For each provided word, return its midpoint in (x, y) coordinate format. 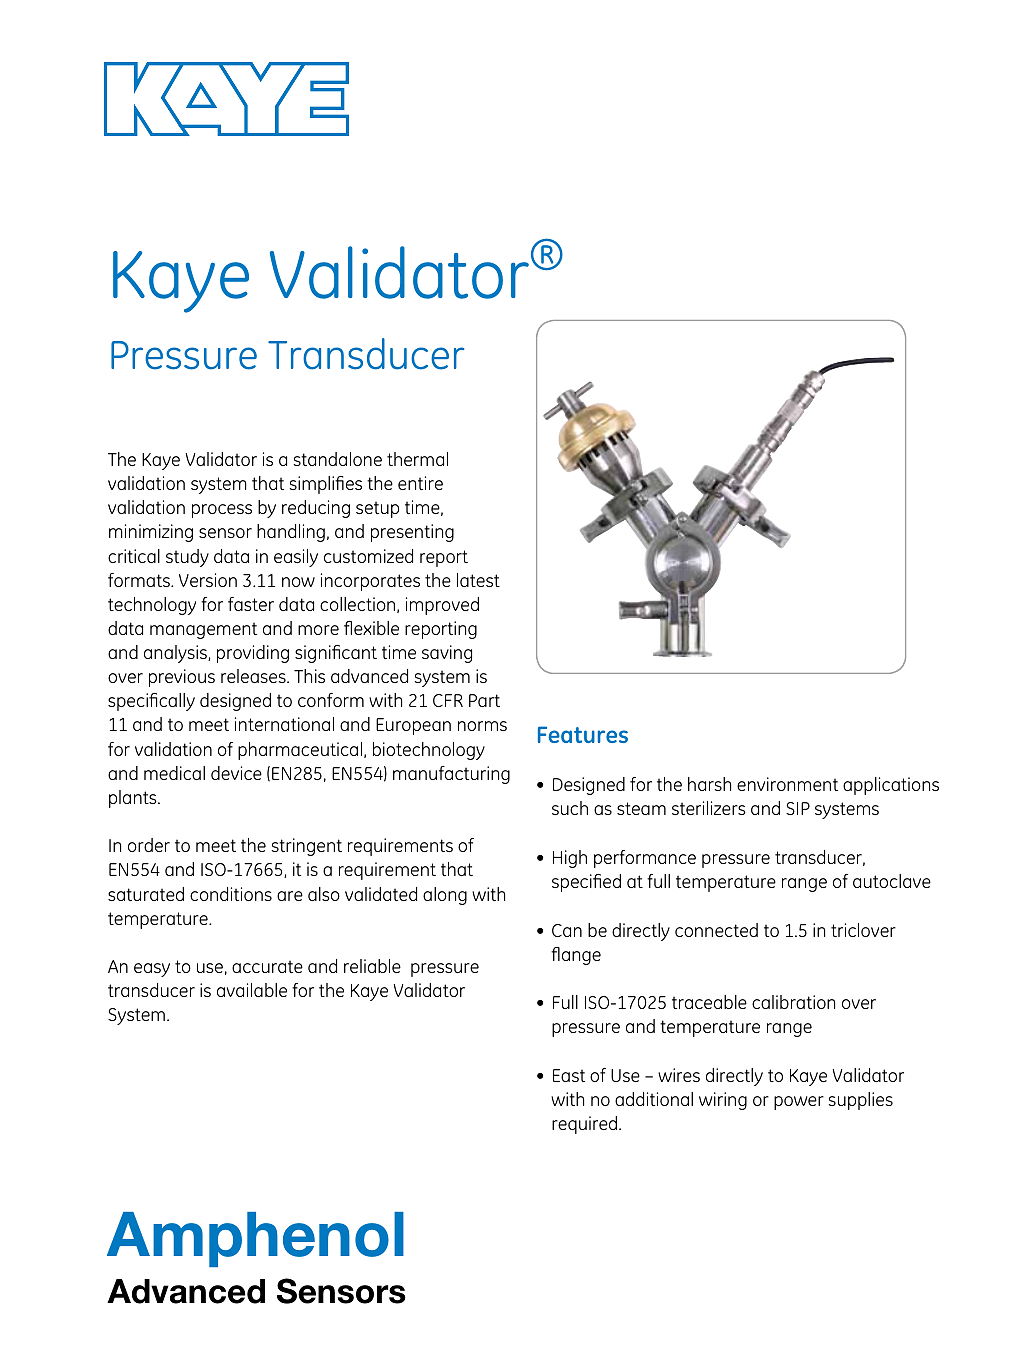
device (236, 773)
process (222, 511)
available (252, 990)
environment (787, 784)
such (570, 808)
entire (420, 483)
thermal (417, 459)
